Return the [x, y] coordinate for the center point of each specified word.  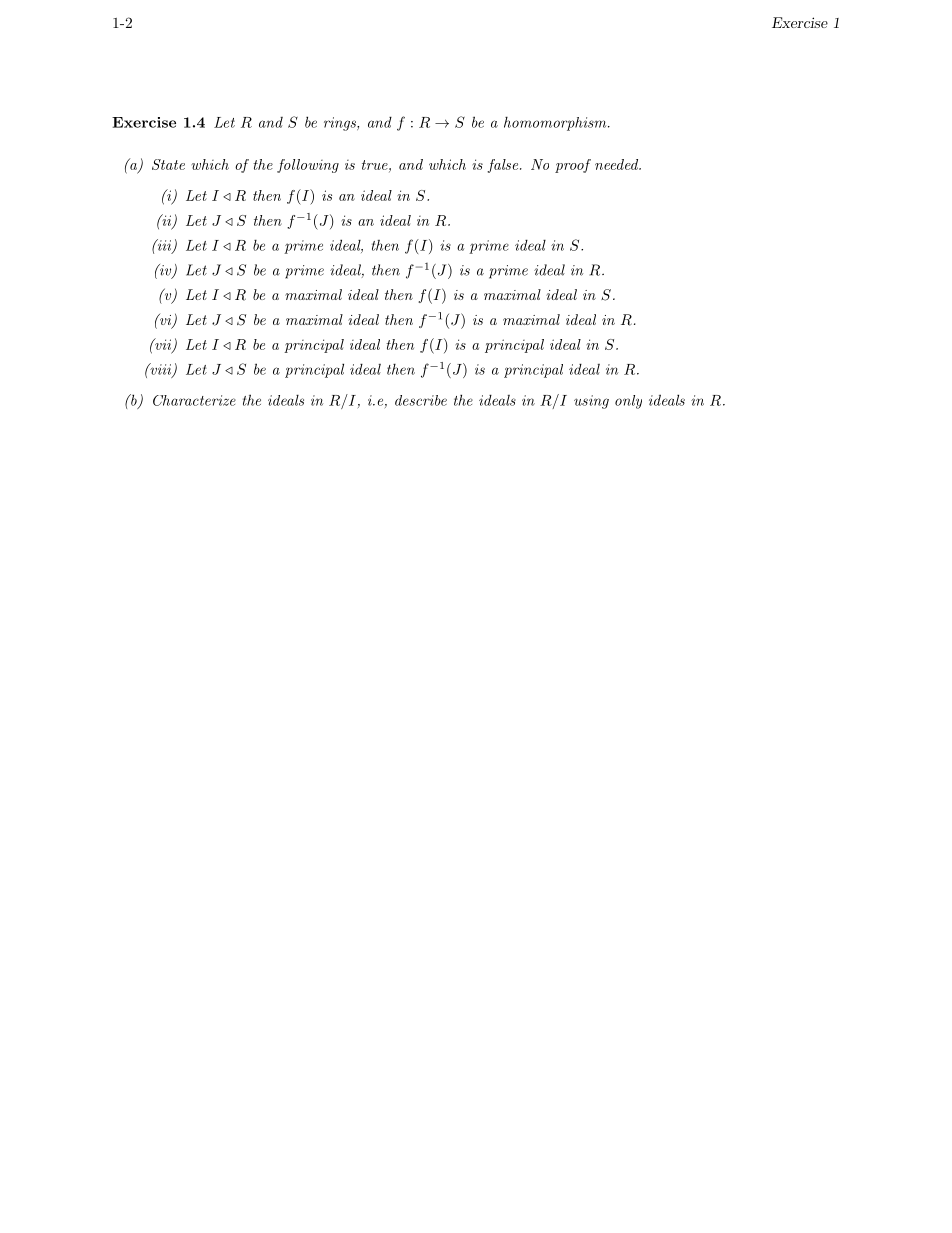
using [591, 402]
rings [341, 124]
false [502, 166]
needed [617, 164]
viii [161, 370]
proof [573, 166]
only [628, 402]
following [308, 166]
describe [421, 400]
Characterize [194, 400]
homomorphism [556, 124]
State [168, 164]
